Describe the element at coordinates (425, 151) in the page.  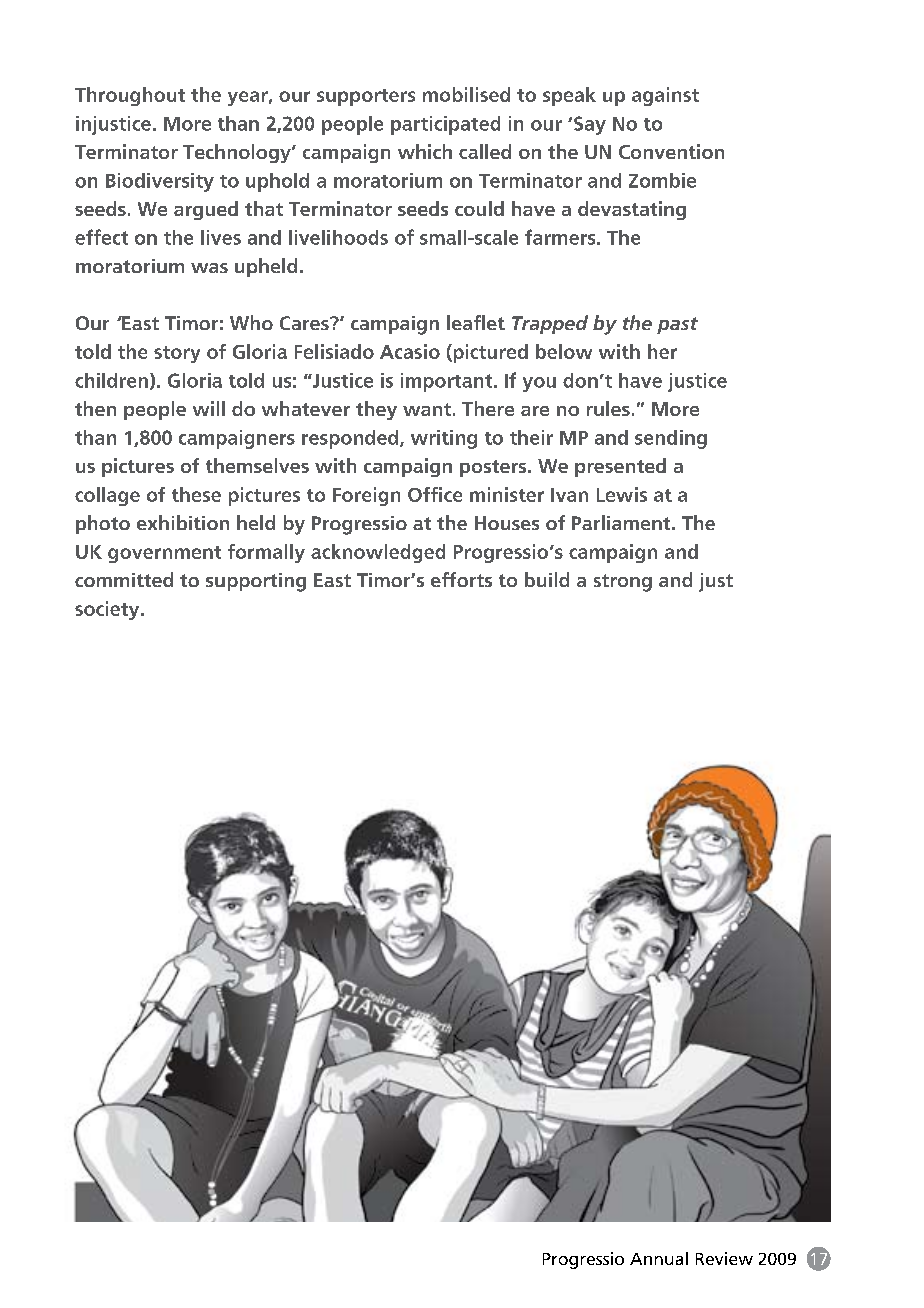
I see `which` at that location.
